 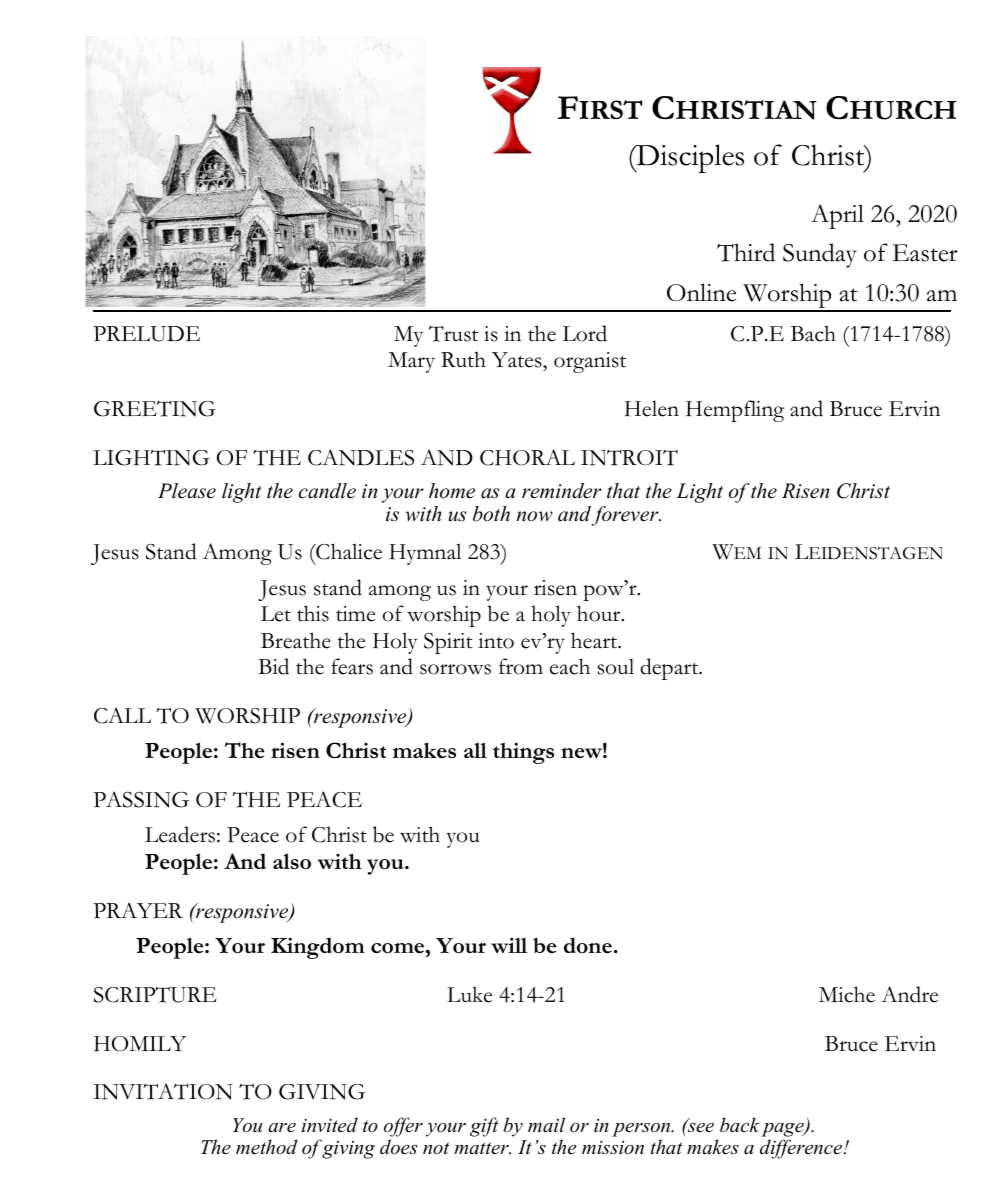 I want to click on Lord, so click(x=585, y=333).
